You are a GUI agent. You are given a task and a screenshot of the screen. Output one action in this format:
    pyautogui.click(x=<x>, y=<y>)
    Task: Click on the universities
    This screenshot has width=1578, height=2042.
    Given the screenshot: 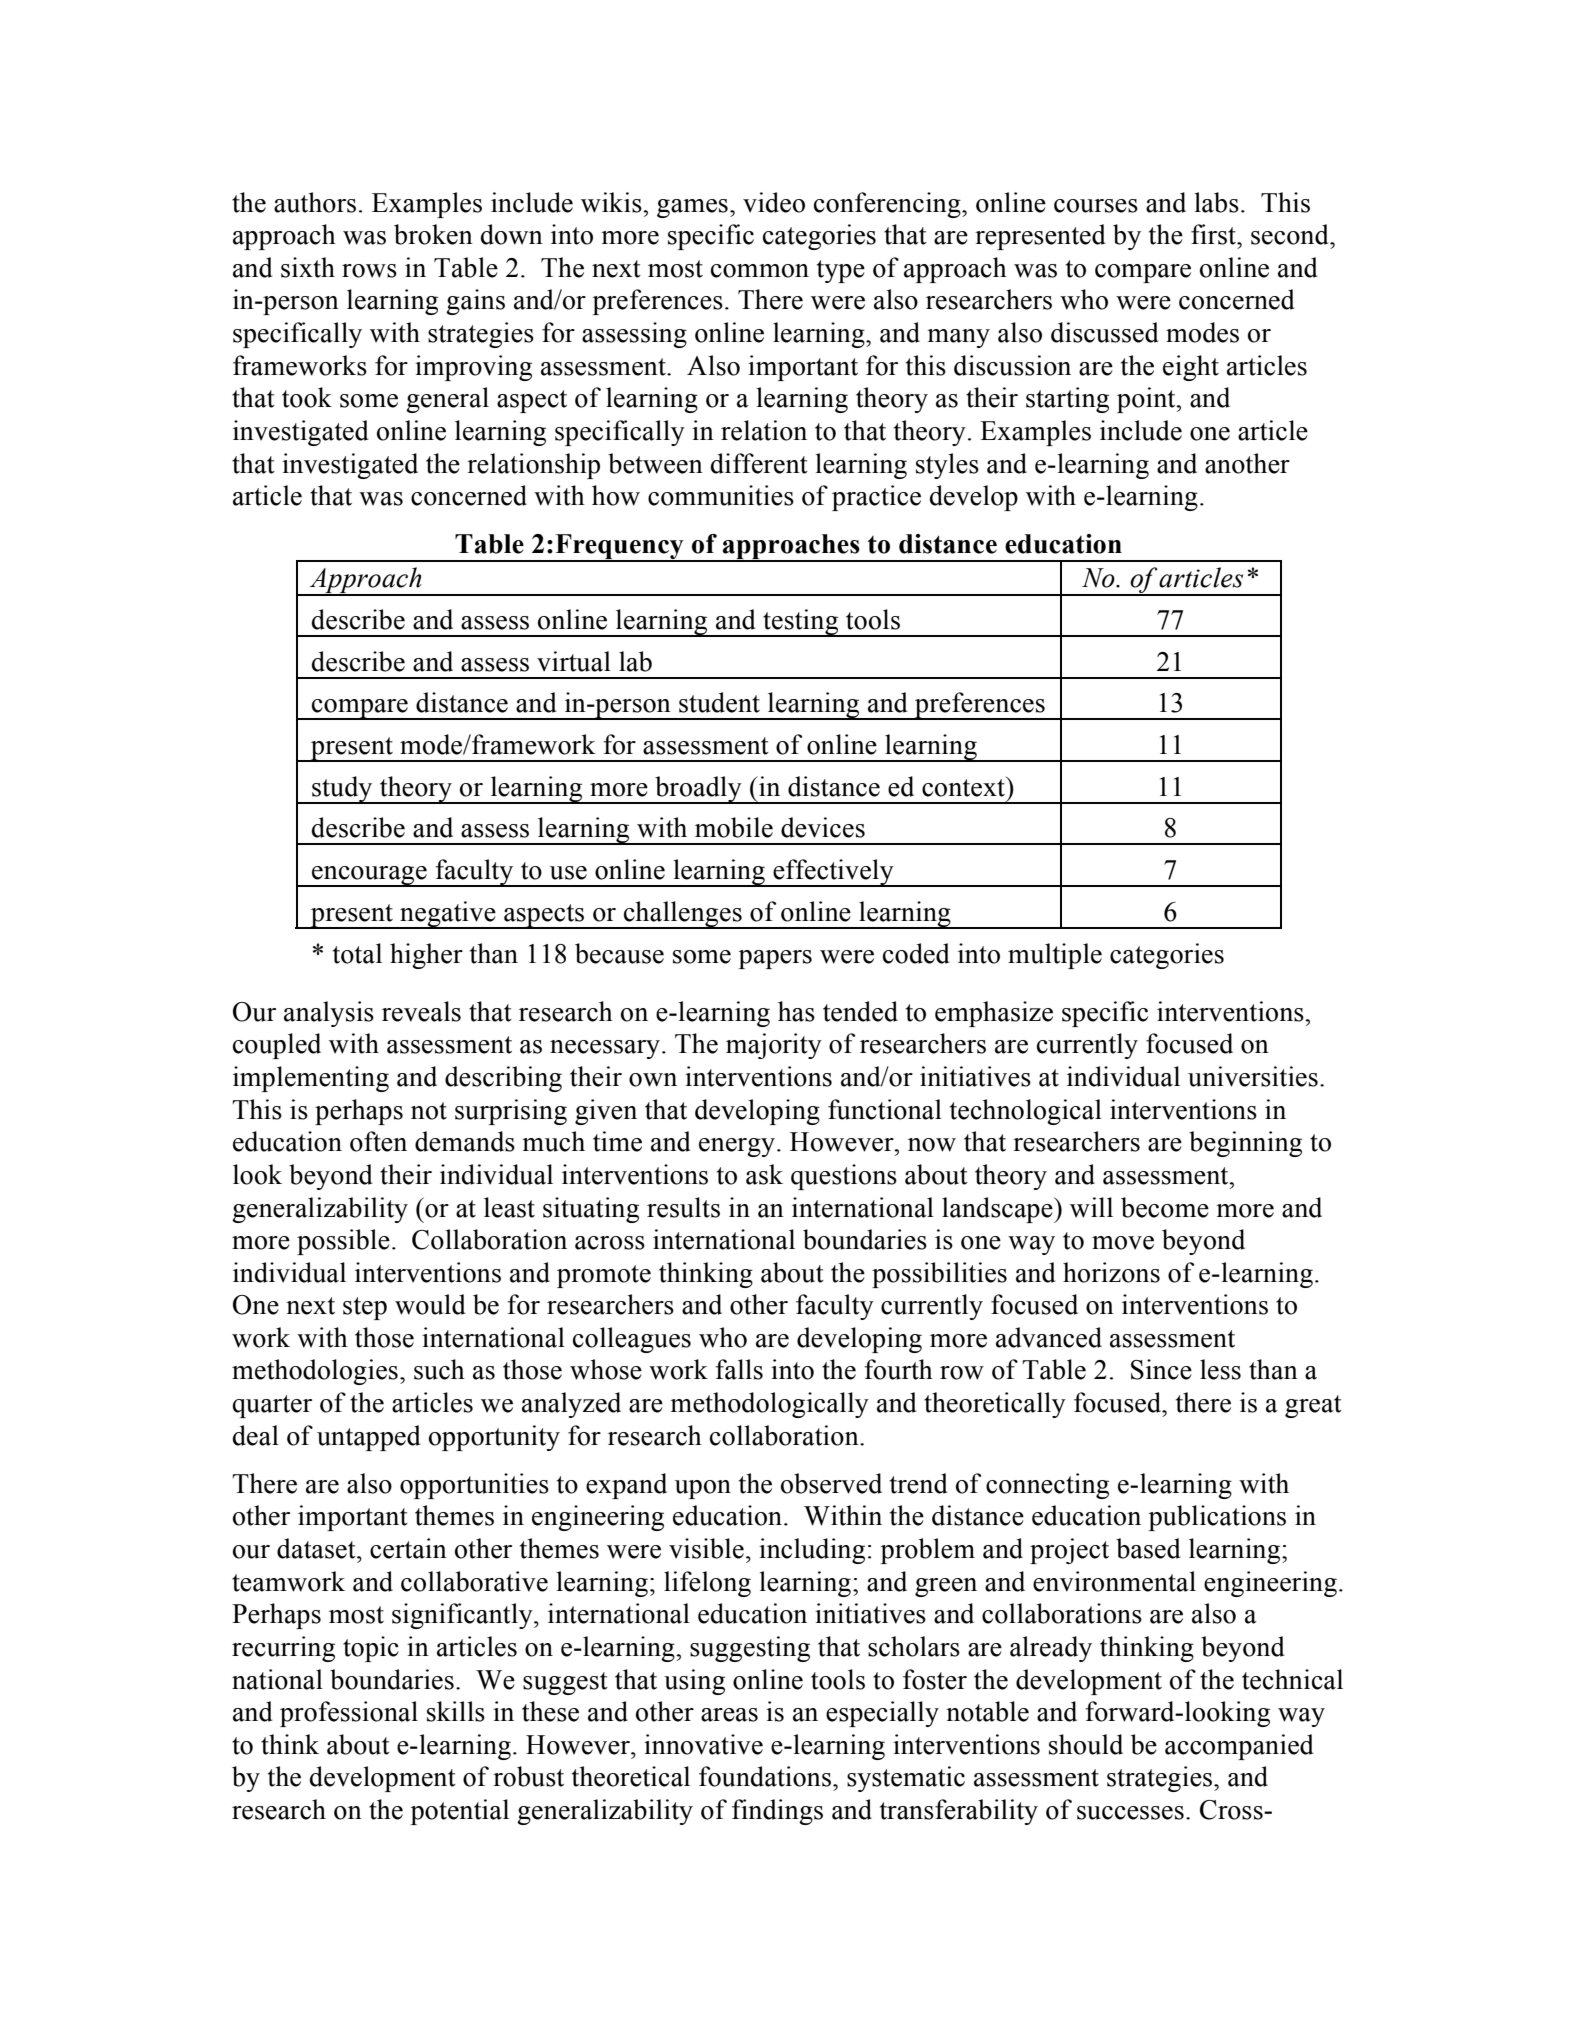 What is the action you would take?
    pyautogui.click(x=1253, y=1076)
